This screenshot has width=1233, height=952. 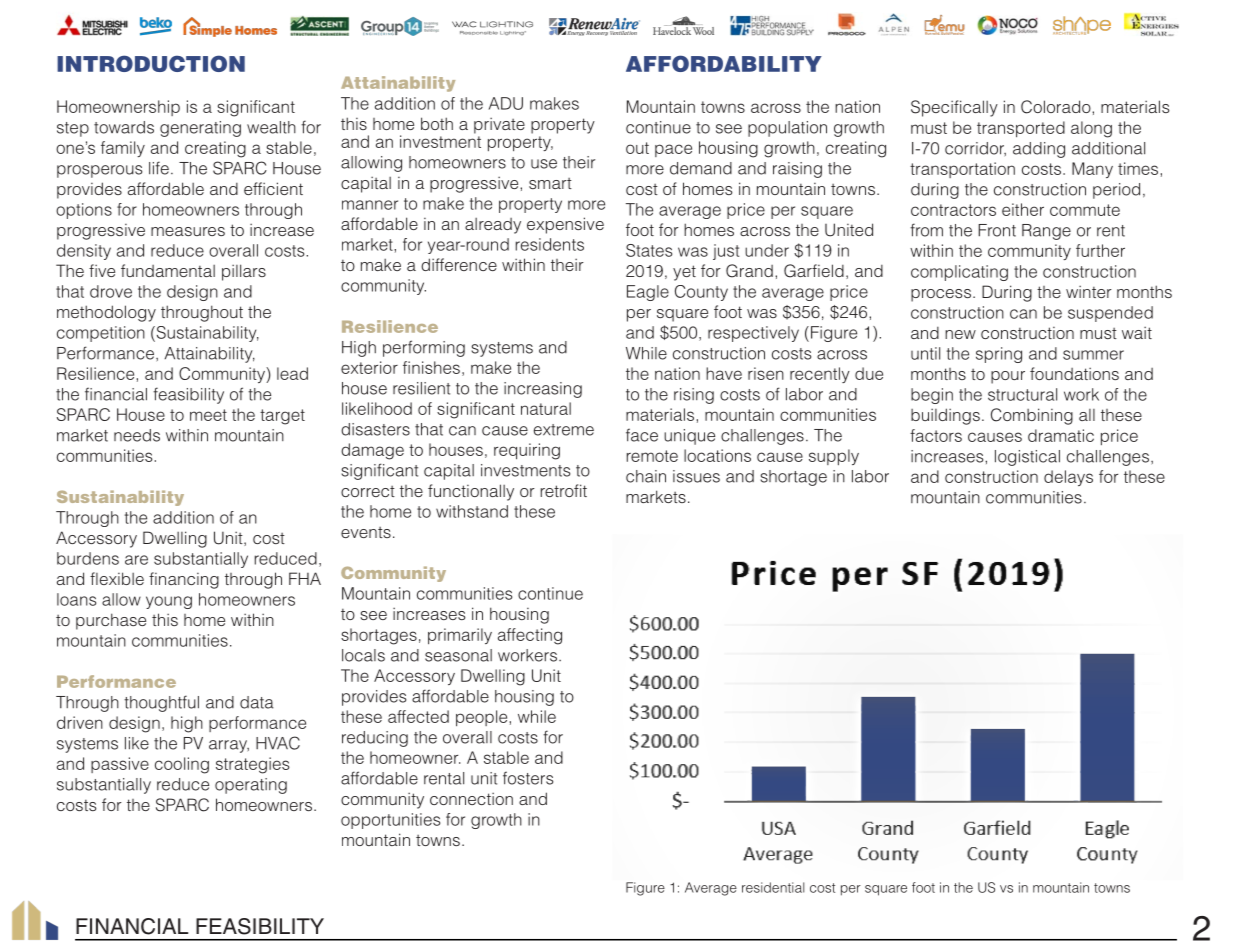 What do you see at coordinates (530, 636) in the screenshot?
I see `affecting` at bounding box center [530, 636].
